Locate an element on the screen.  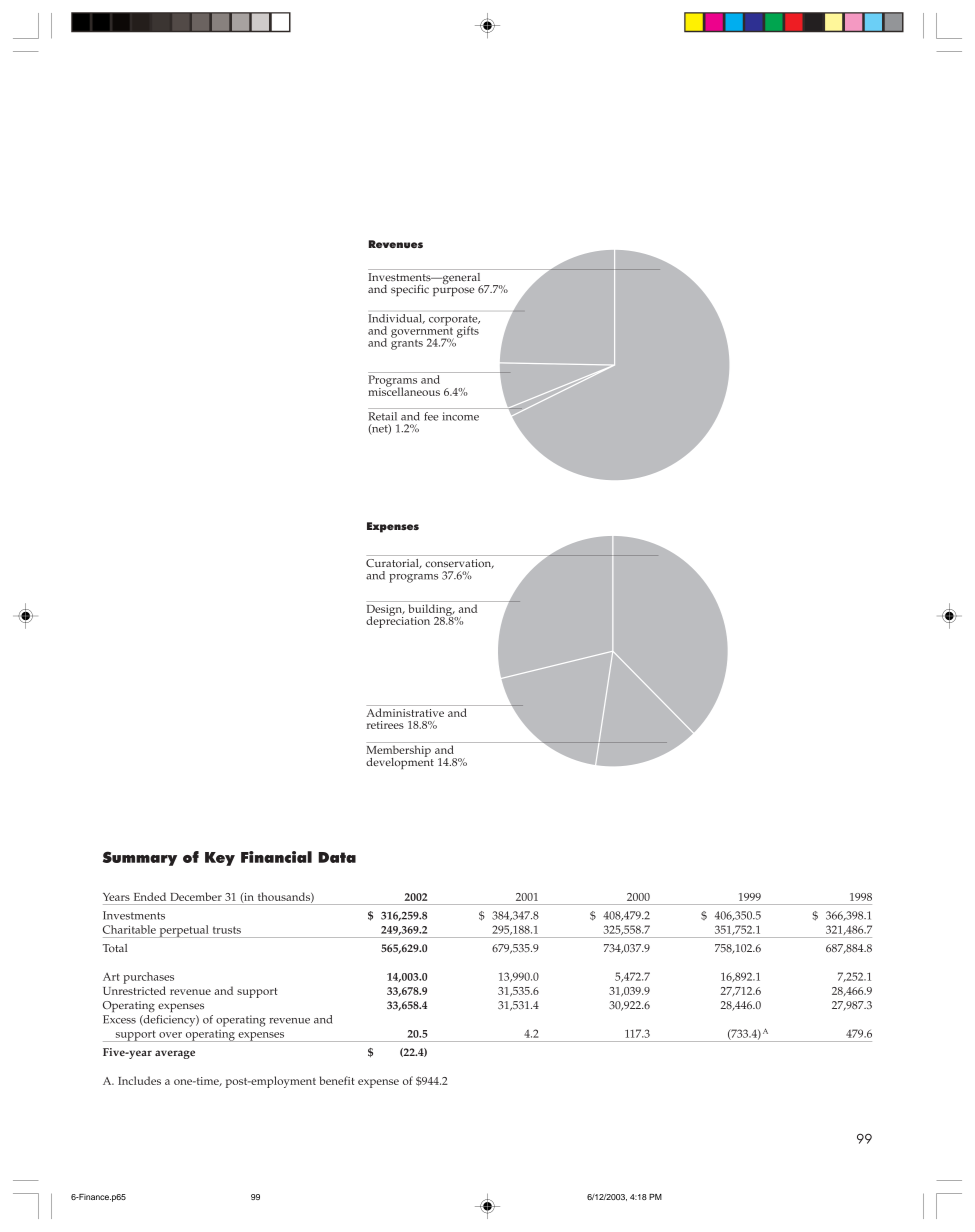
Ended is located at coordinates (150, 896).
